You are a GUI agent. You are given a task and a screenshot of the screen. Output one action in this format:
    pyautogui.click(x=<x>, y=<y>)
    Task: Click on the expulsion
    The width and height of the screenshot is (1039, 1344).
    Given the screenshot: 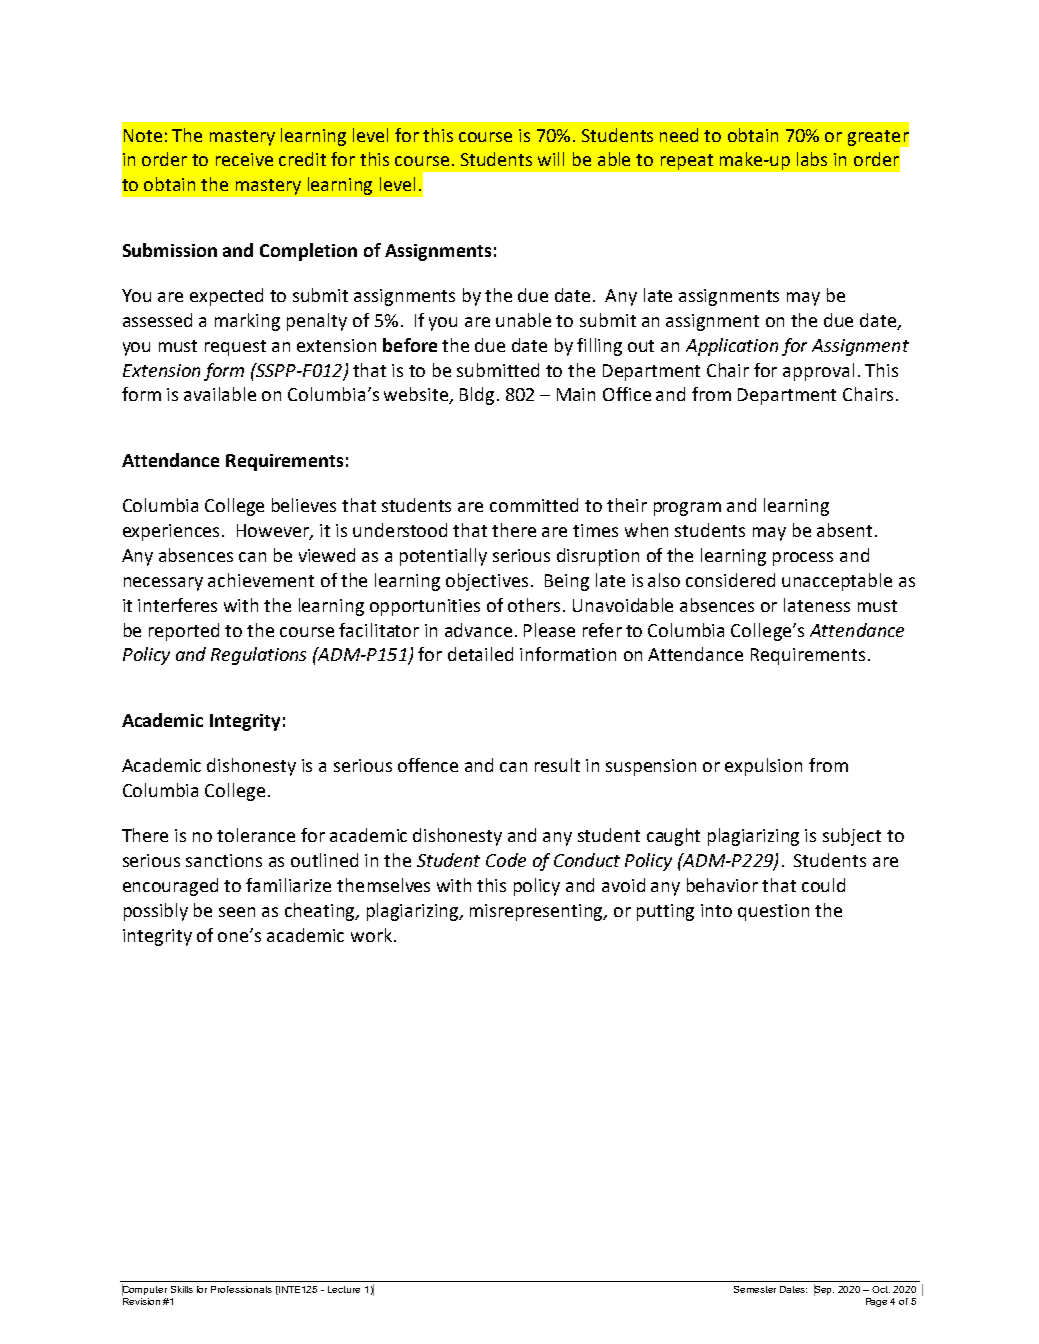 What is the action you would take?
    pyautogui.click(x=763, y=767)
